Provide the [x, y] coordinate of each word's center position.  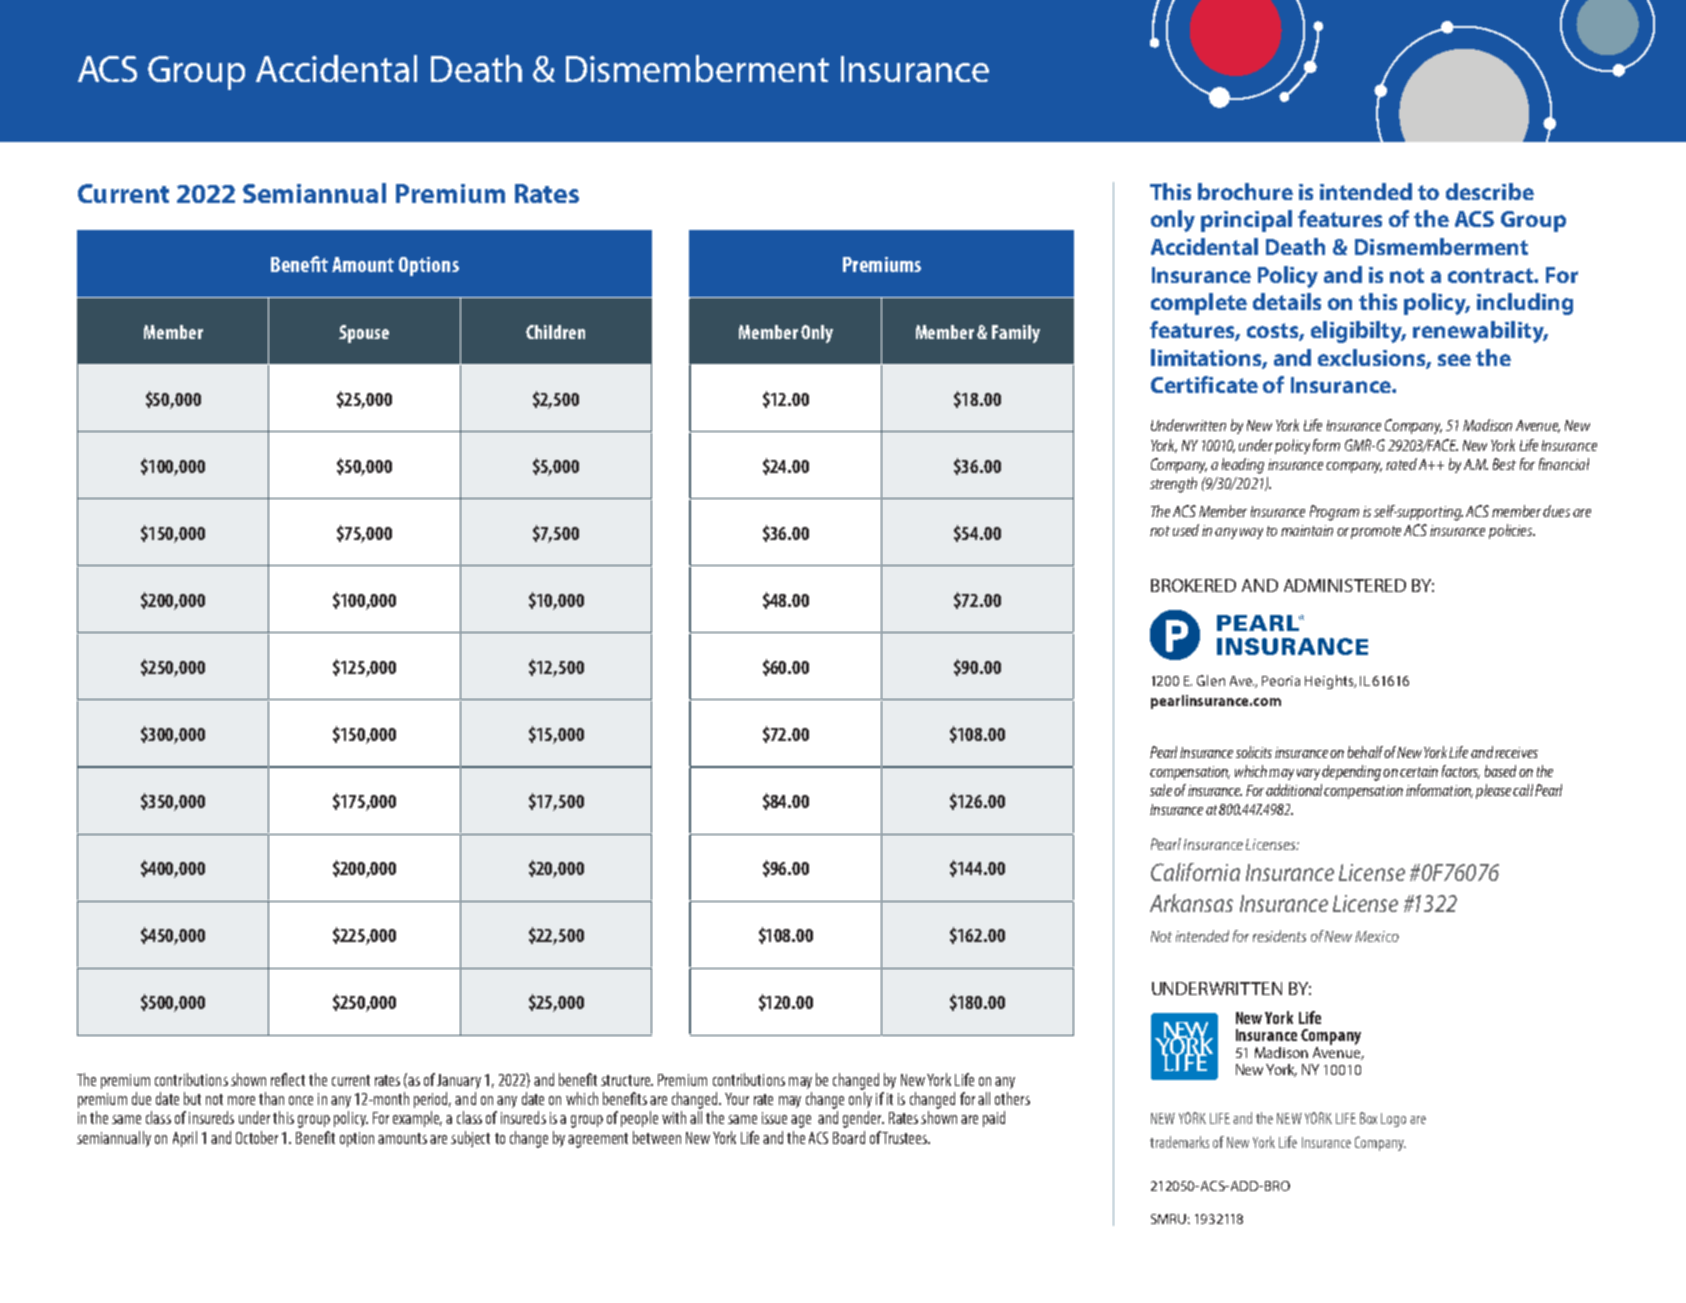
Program [1334, 513]
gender [863, 1119]
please [1493, 791]
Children [555, 332]
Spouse [364, 334]
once [301, 1100]
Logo [1393, 1120]
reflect [288, 1079]
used [1186, 530]
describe [1490, 191]
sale [1161, 790]
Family [1016, 334]
